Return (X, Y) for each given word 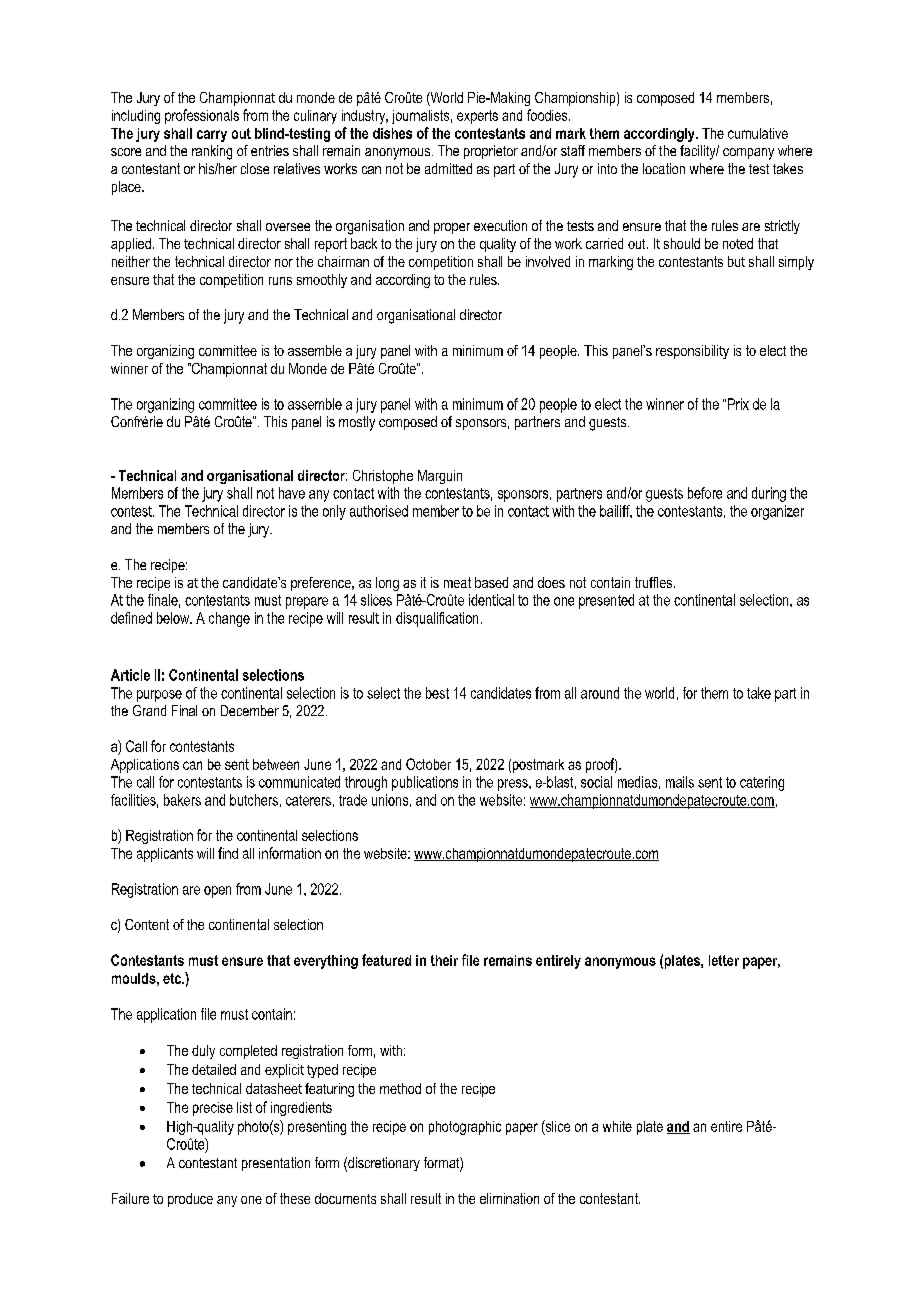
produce (190, 1200)
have (292, 493)
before (705, 493)
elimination (509, 1198)
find (228, 853)
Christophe (383, 477)
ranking (212, 152)
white (617, 1126)
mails (680, 782)
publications (425, 783)
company (748, 154)
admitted (448, 168)
